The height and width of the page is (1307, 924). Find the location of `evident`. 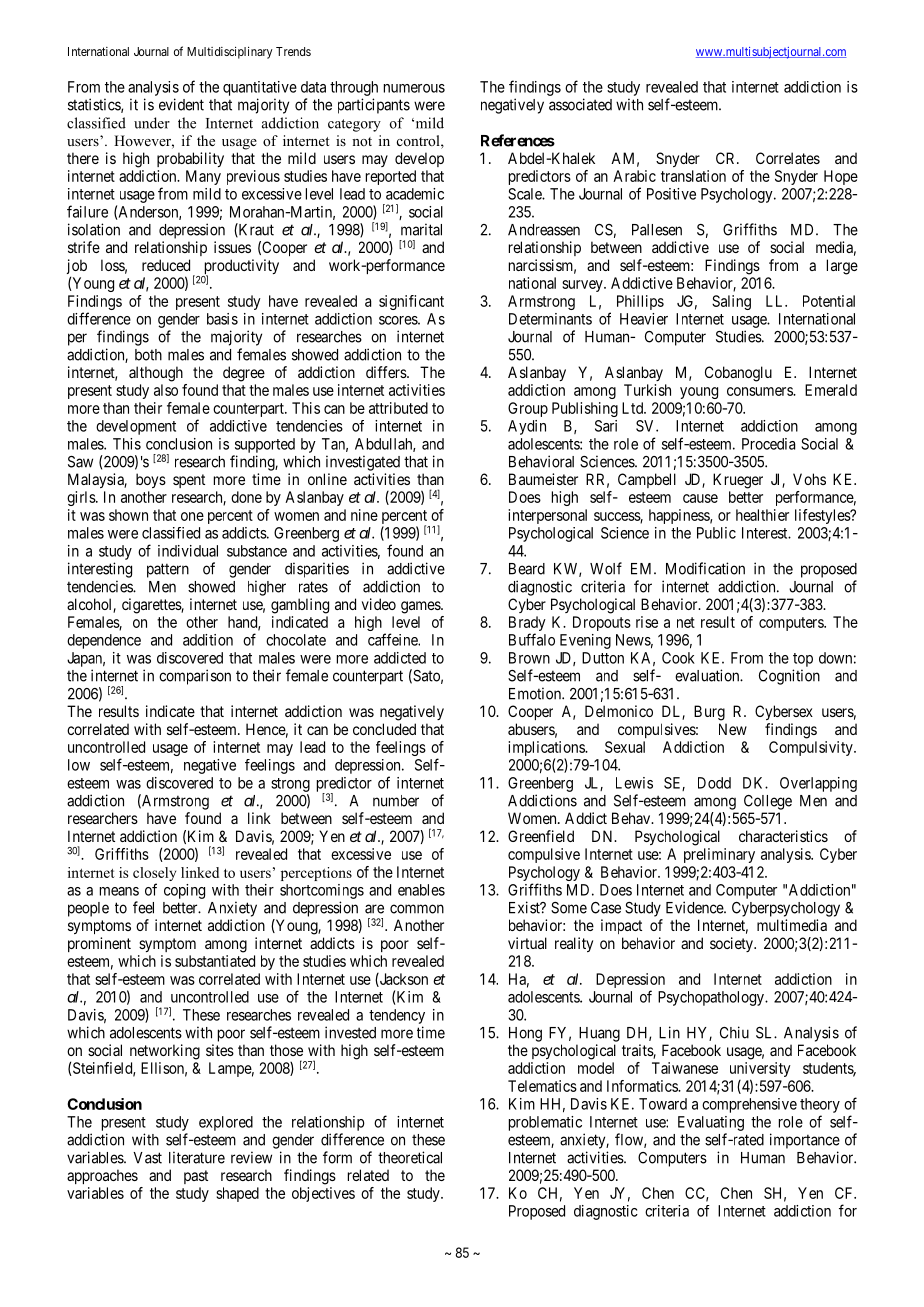

evident is located at coordinates (181, 104).
